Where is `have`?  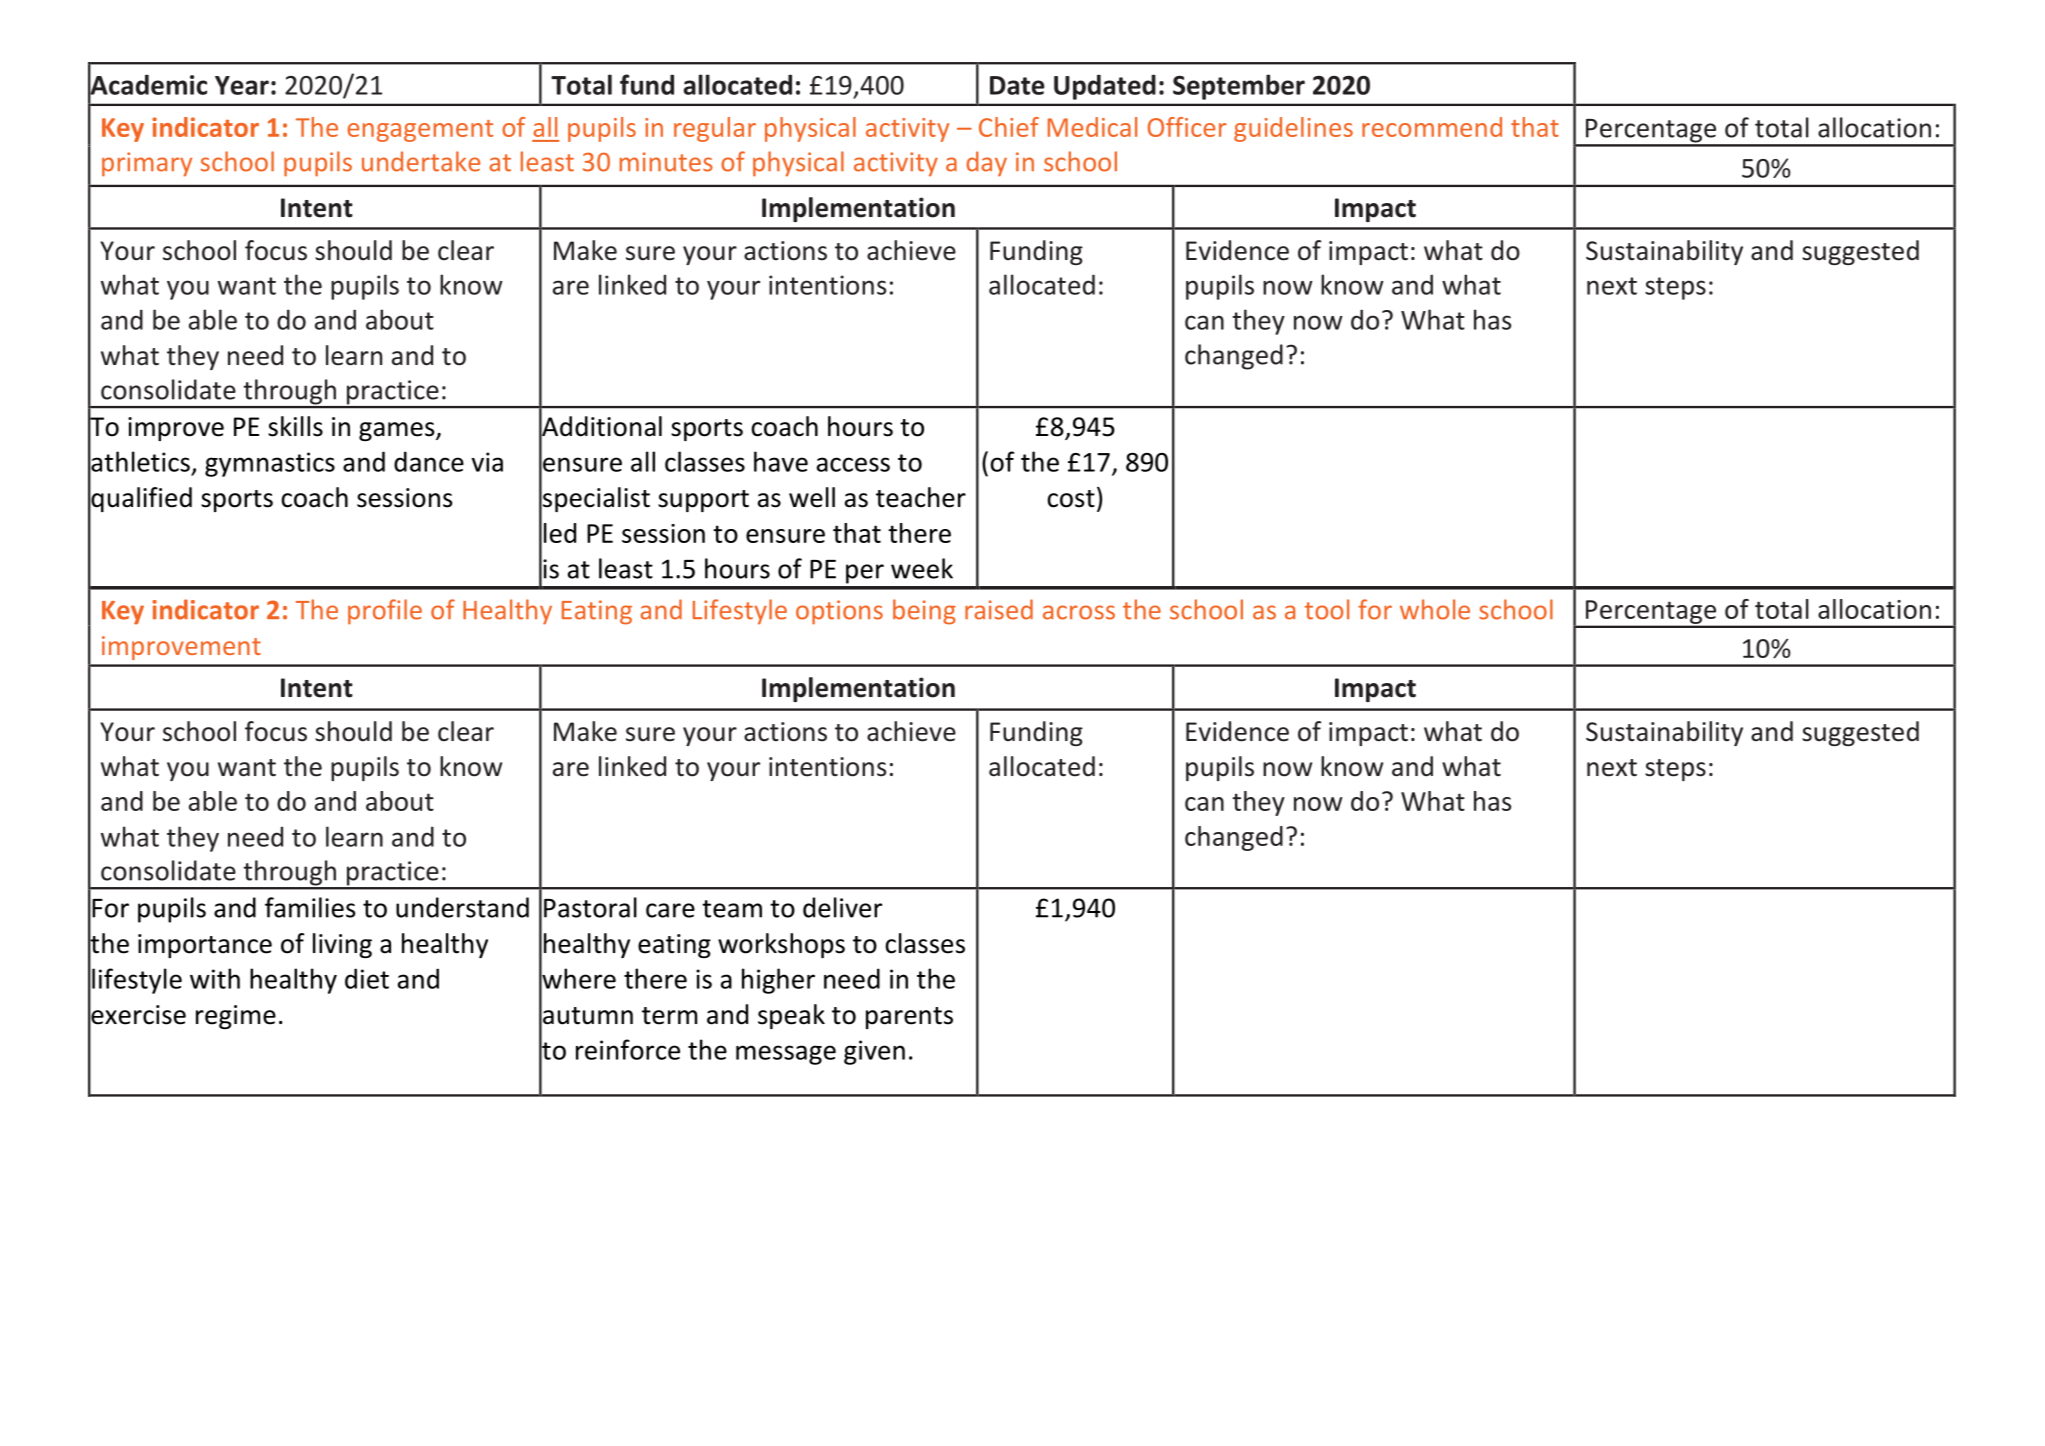 have is located at coordinates (781, 461).
